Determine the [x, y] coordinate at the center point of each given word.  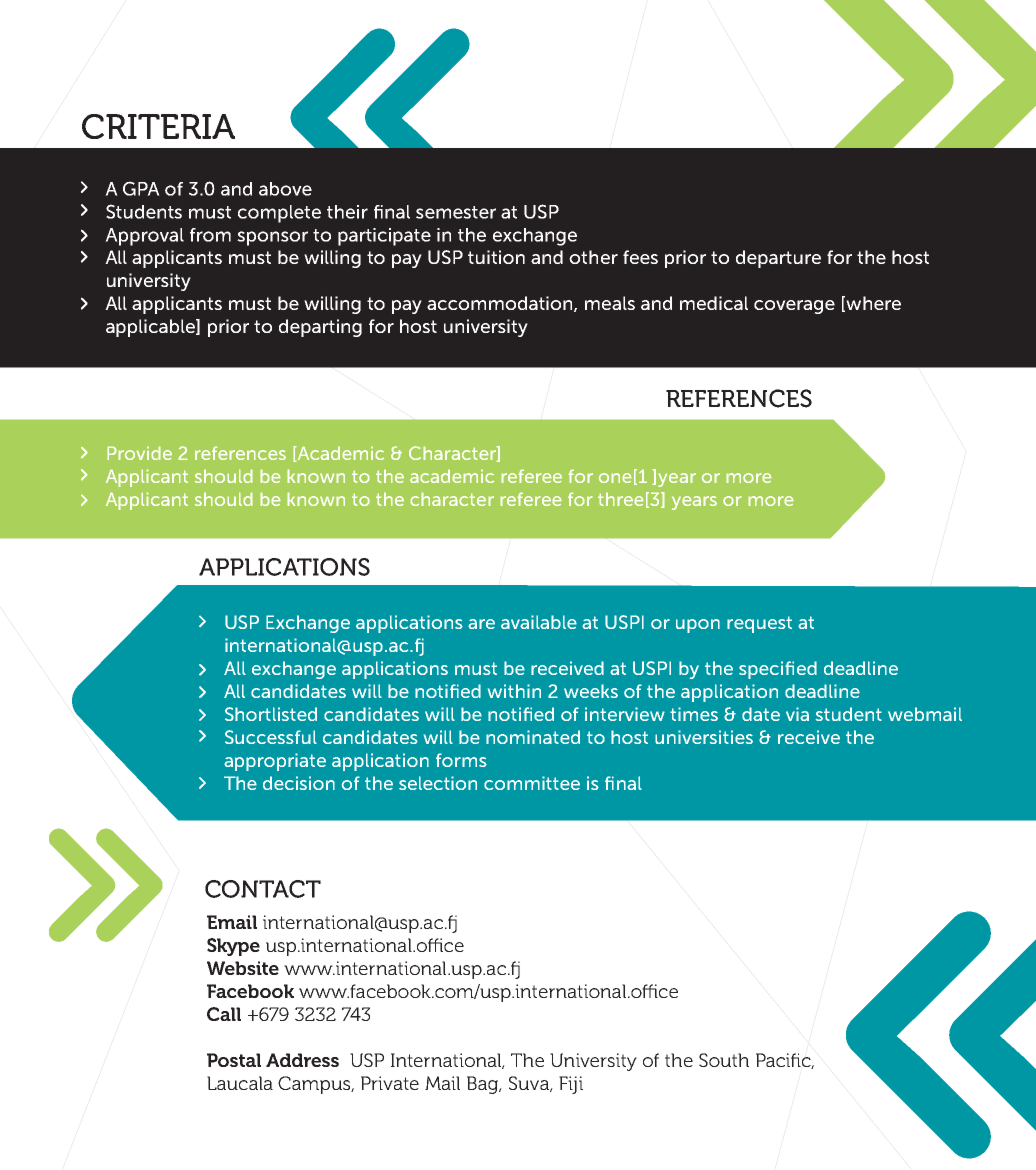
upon [698, 626]
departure [778, 259]
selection [438, 783]
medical [714, 303]
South [724, 1060]
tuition [496, 257]
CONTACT [263, 889]
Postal [234, 1060]
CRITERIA [158, 126]
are [481, 624]
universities [704, 737]
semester [456, 212]
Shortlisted [271, 714]
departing [320, 328]
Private [390, 1083]
